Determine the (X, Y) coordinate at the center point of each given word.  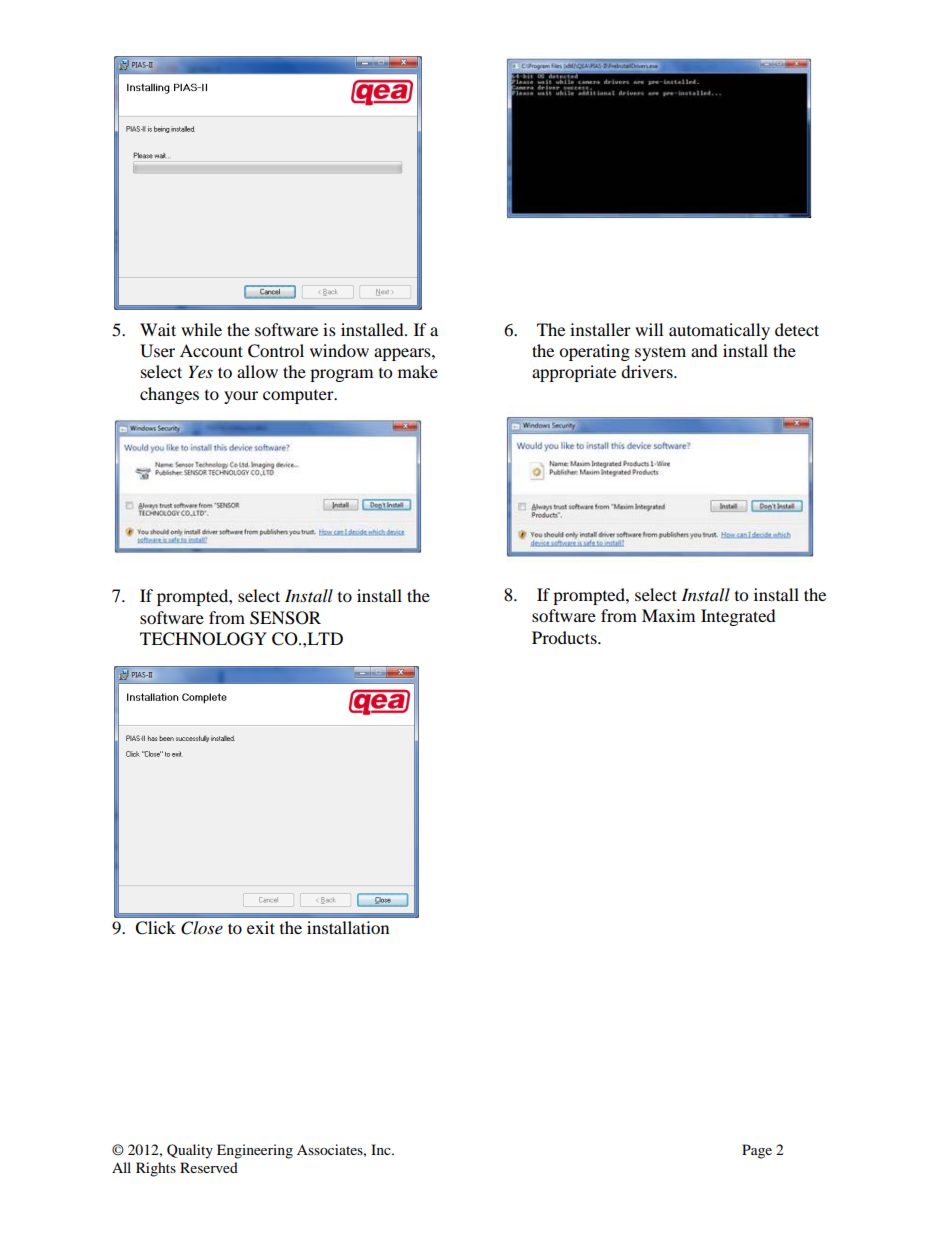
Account (211, 350)
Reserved (209, 1167)
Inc (382, 1149)
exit (261, 927)
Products (565, 637)
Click (155, 928)
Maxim (668, 615)
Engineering (255, 1151)
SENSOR (285, 618)
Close (202, 928)
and (704, 350)
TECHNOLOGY (203, 639)
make (418, 371)
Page (757, 1151)
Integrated (738, 617)
